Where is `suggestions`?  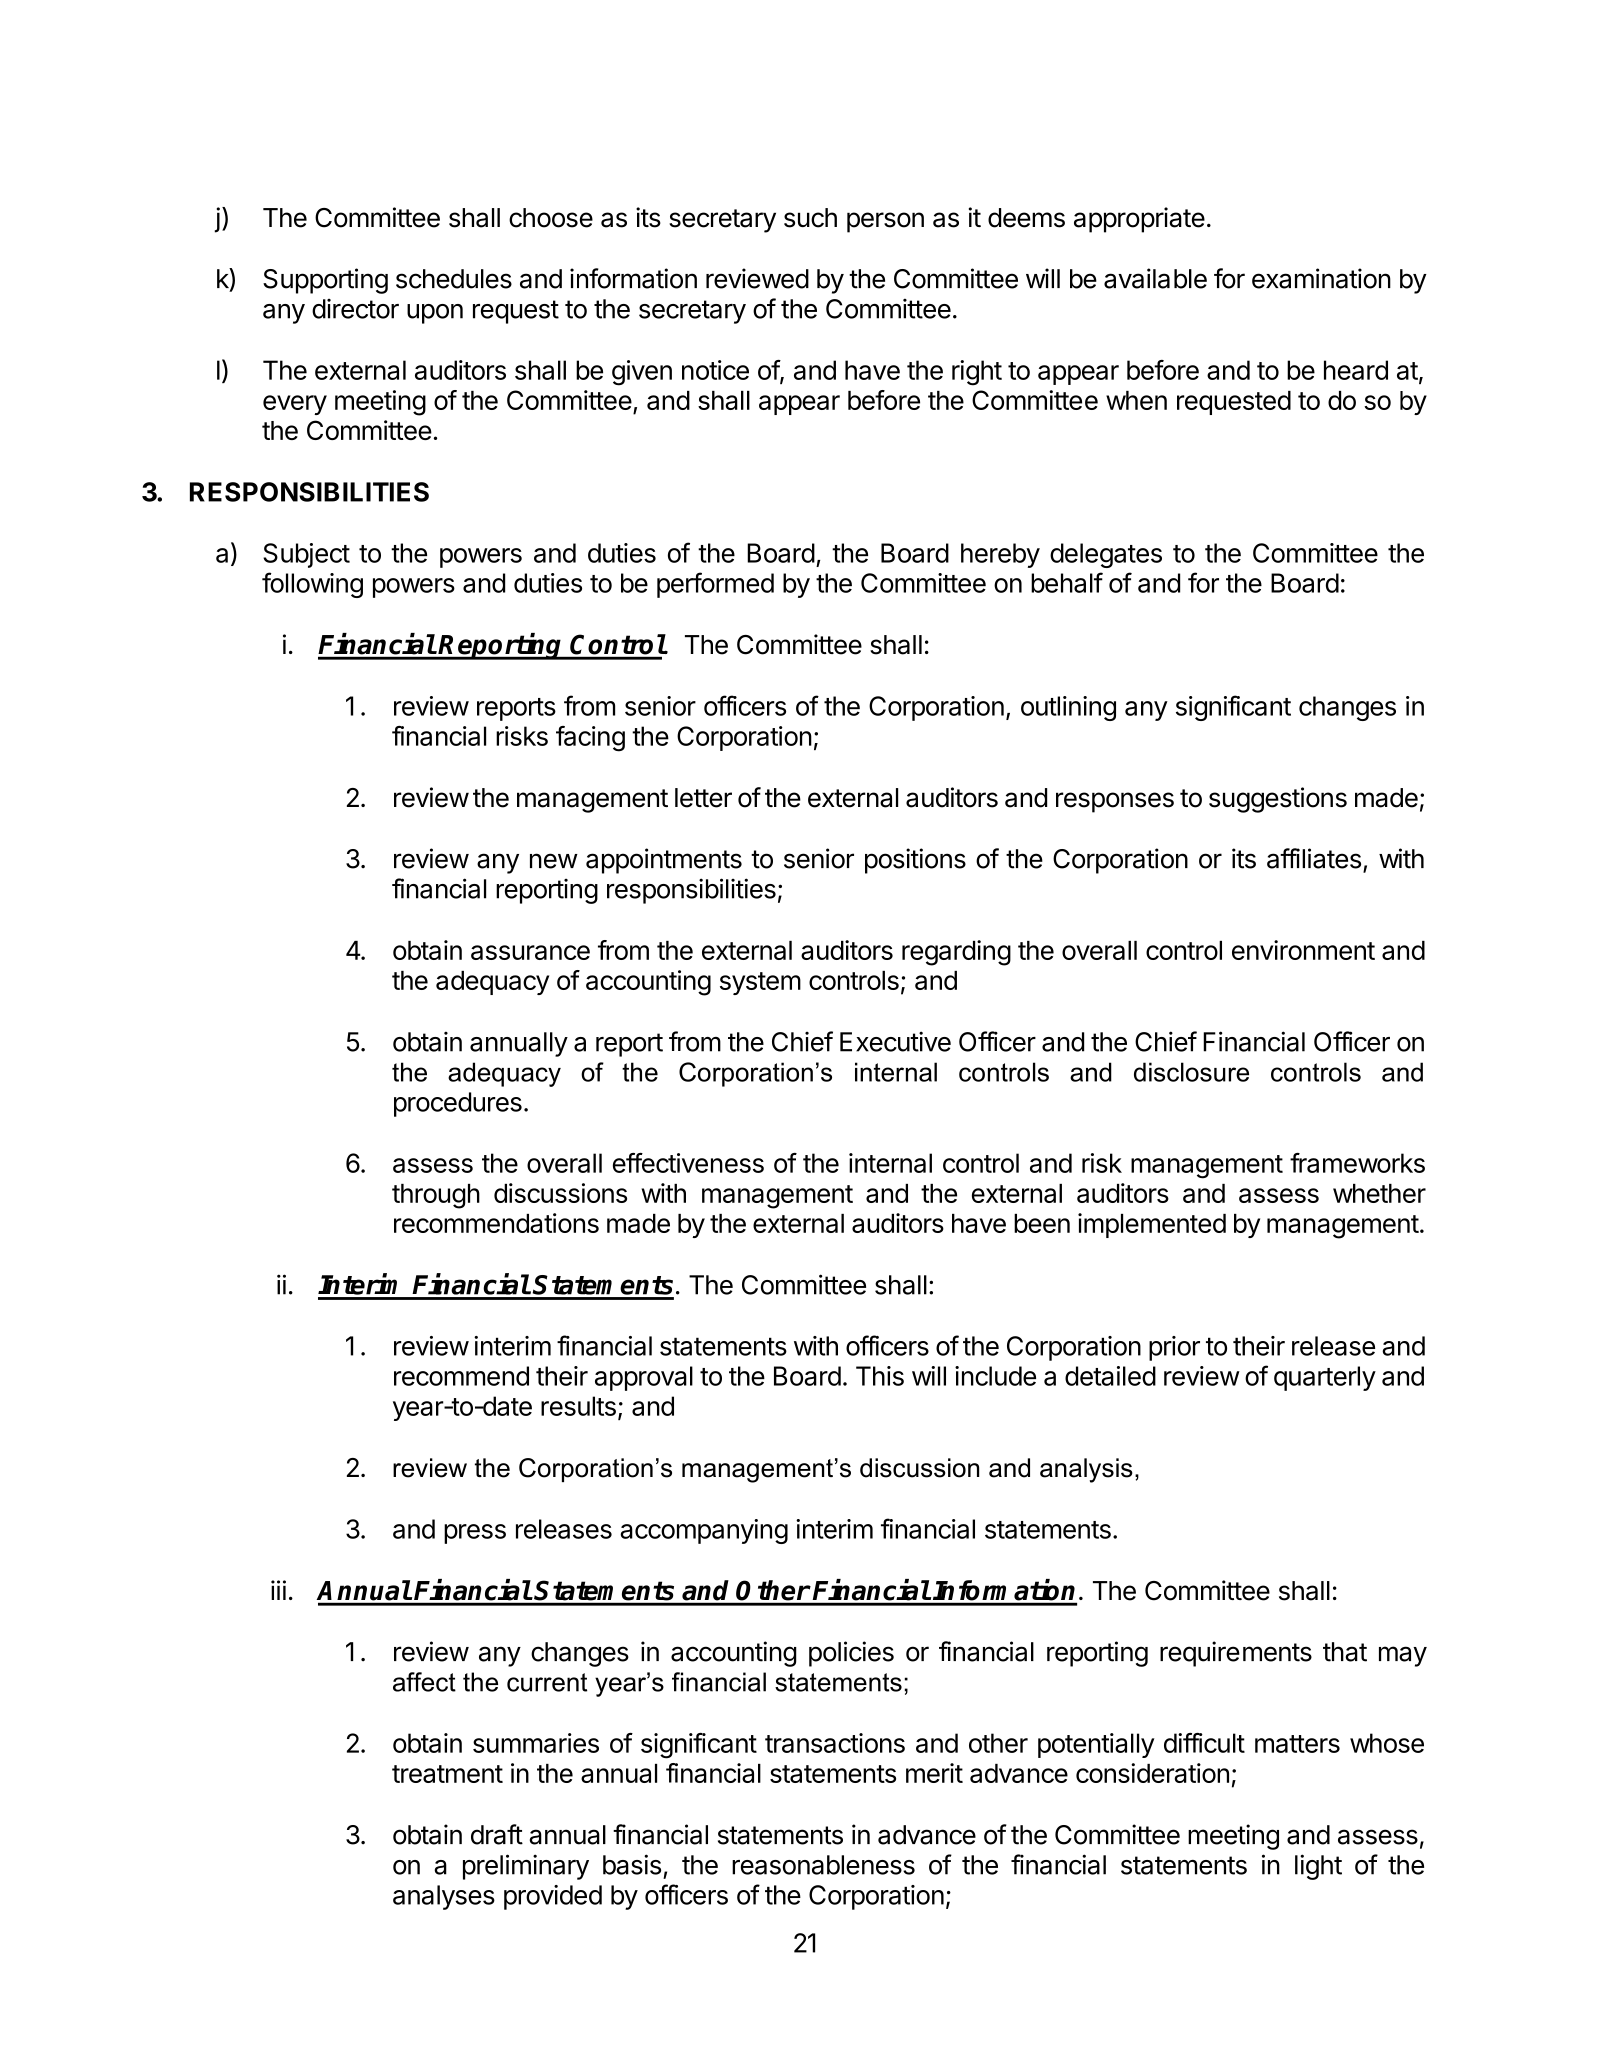 suggestions is located at coordinates (1278, 800).
